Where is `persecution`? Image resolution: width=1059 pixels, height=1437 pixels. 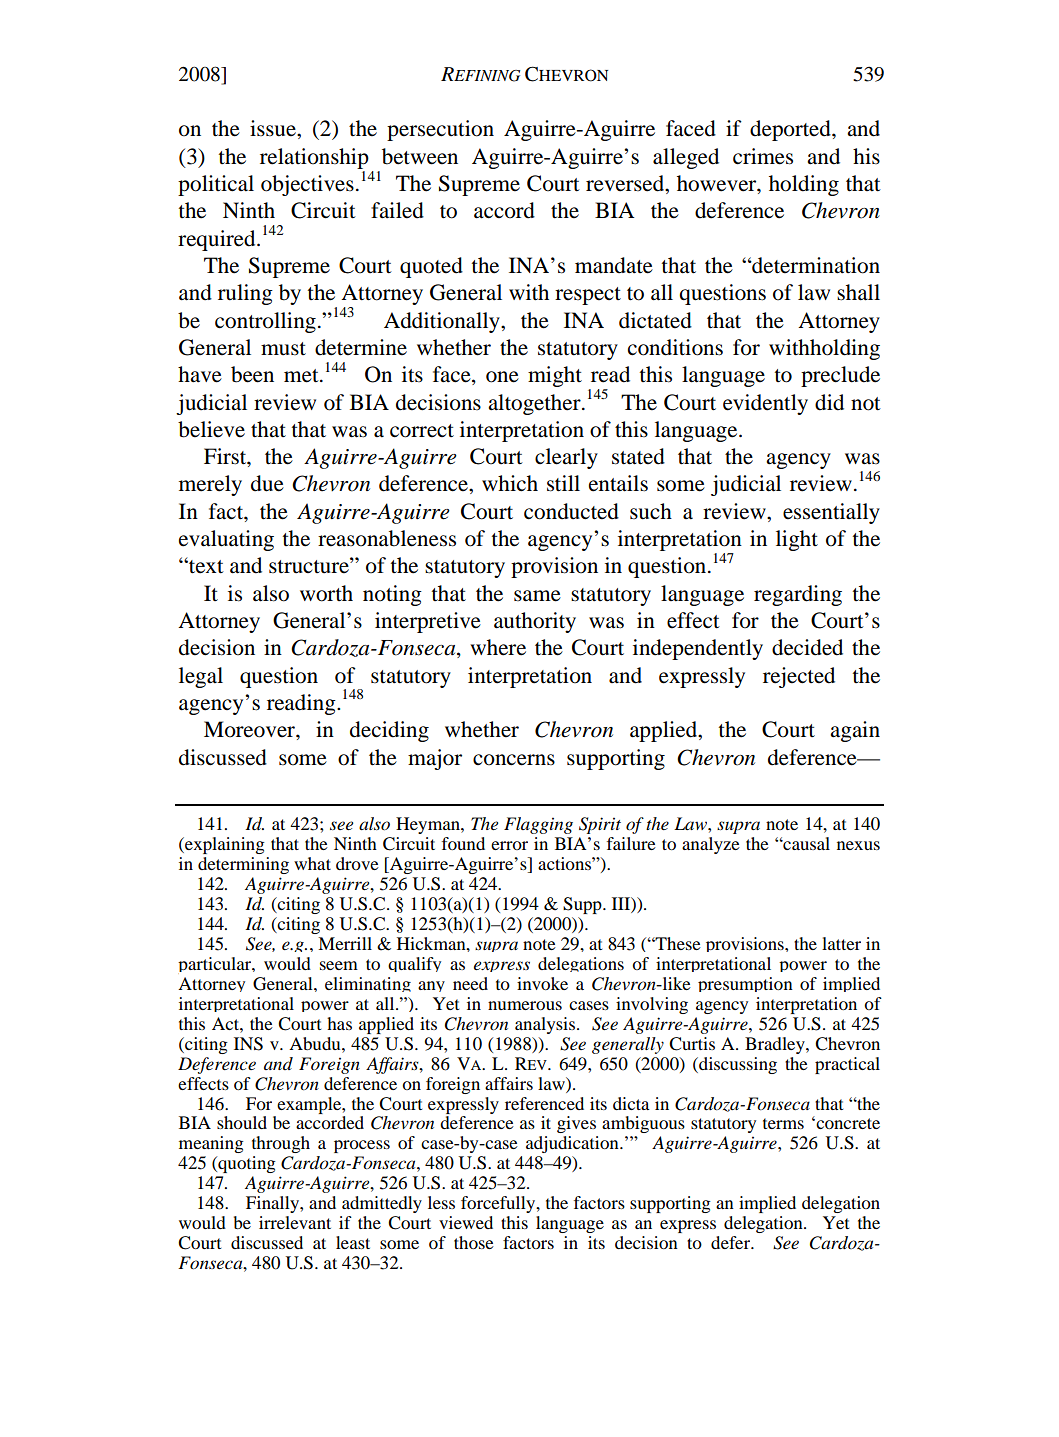 persecution is located at coordinates (440, 130).
